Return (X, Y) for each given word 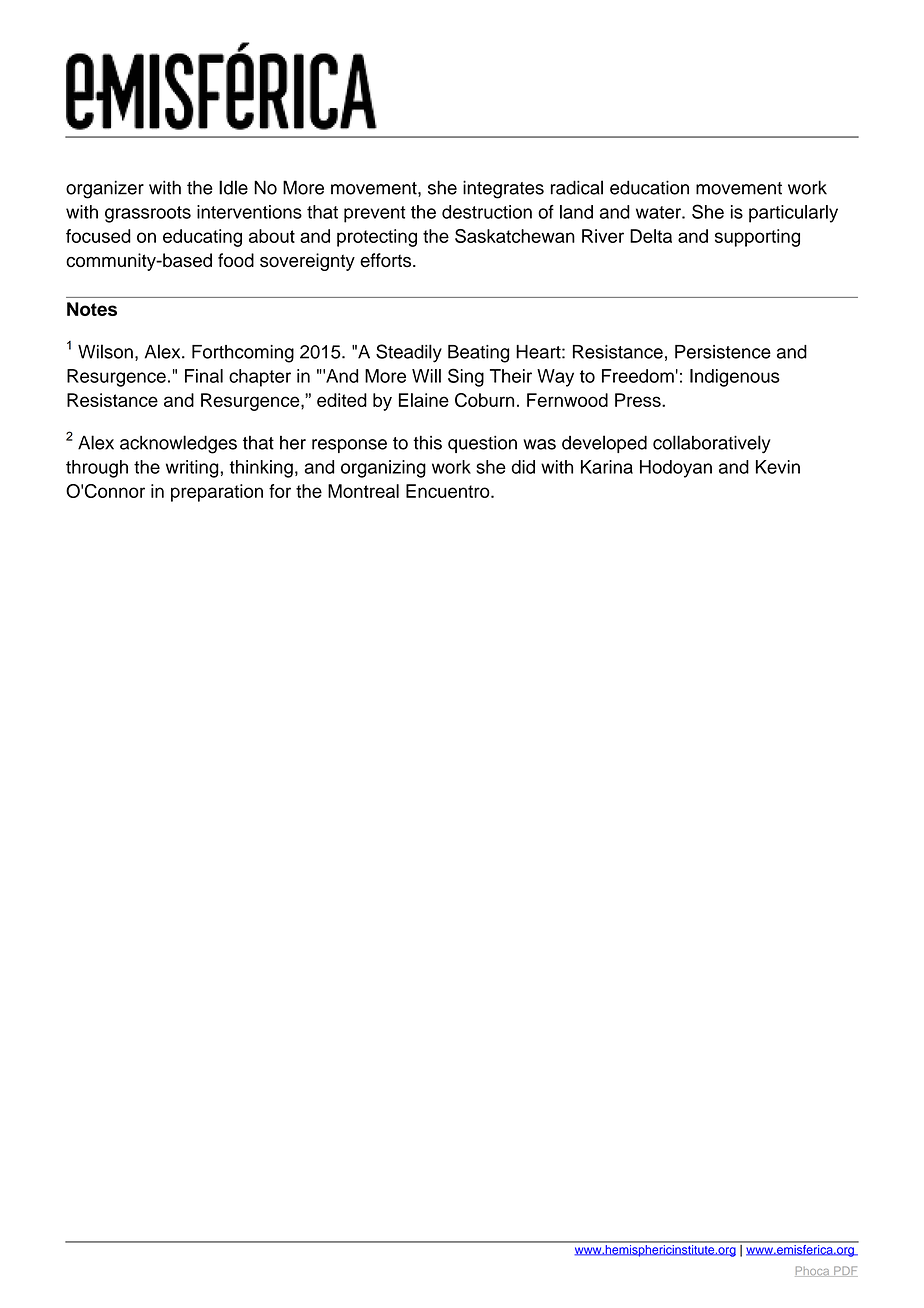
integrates (503, 189)
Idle (233, 187)
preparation (217, 493)
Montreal (363, 491)
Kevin (778, 467)
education (649, 187)
